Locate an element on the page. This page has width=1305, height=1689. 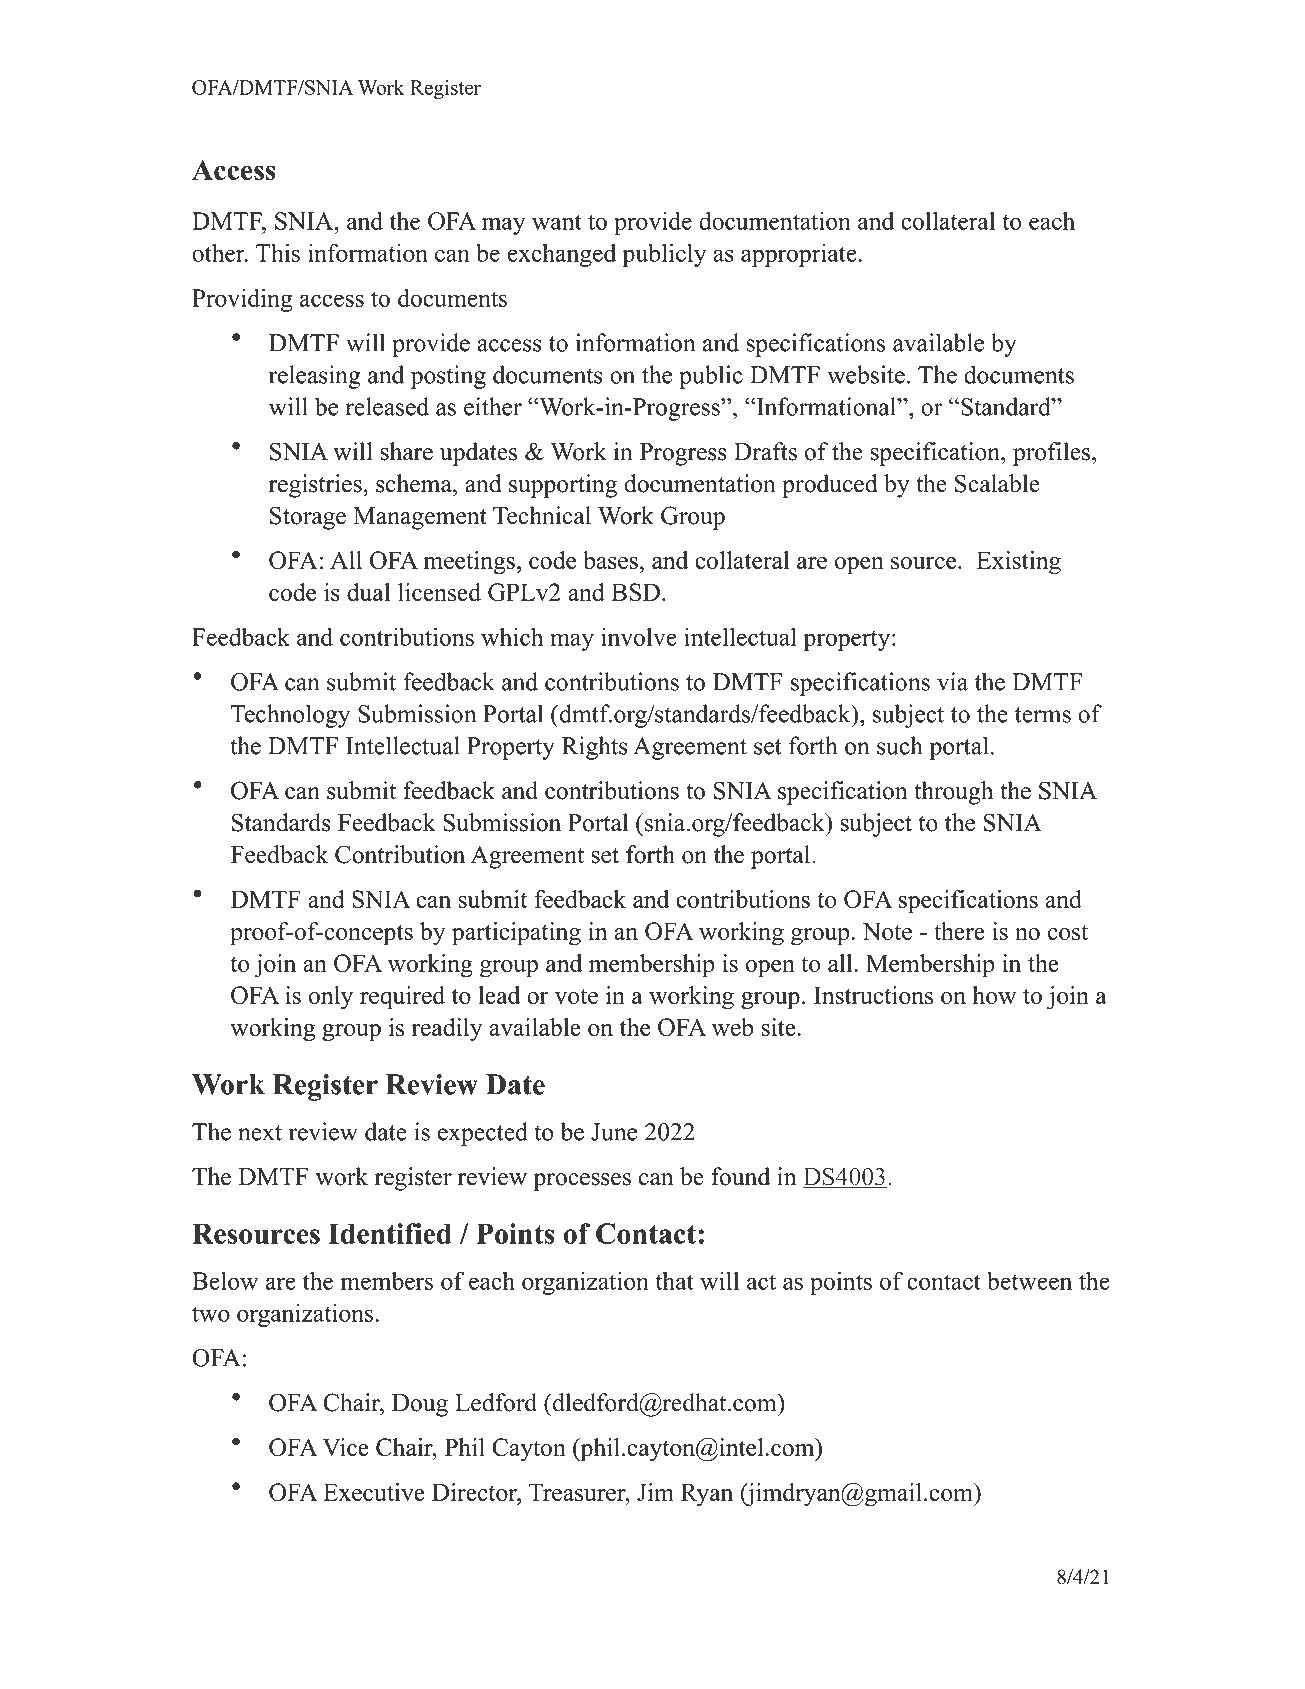
only is located at coordinates (331, 998).
